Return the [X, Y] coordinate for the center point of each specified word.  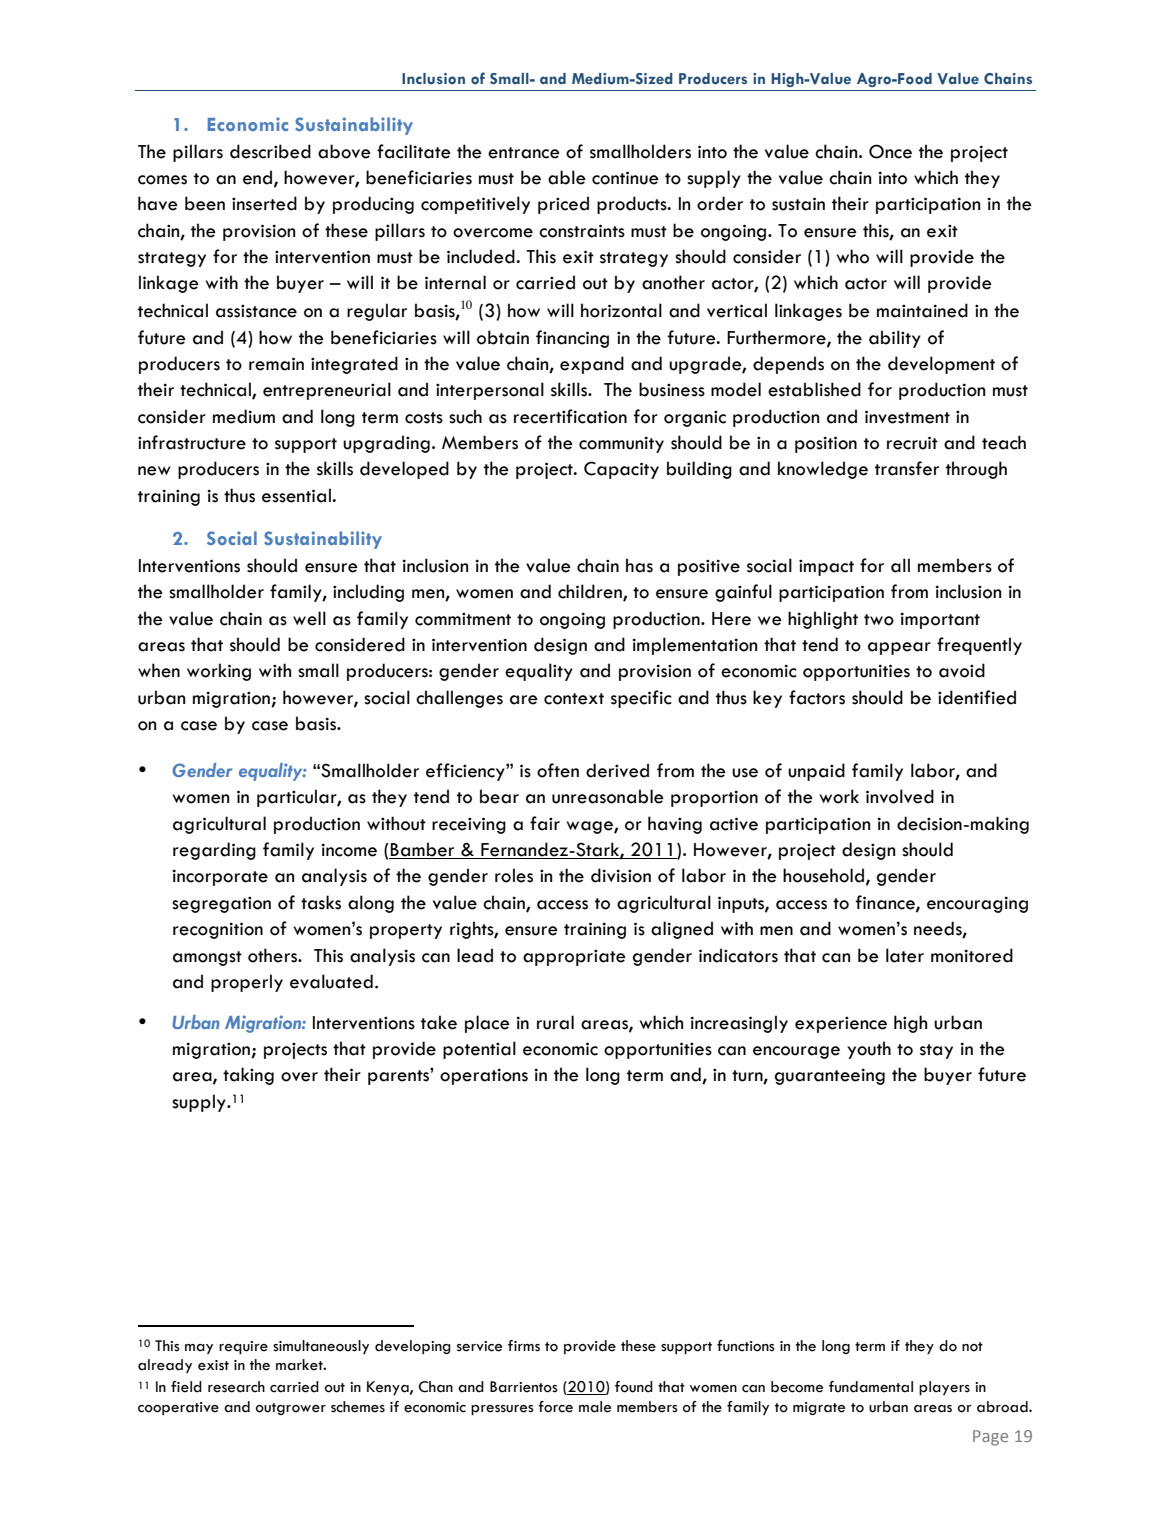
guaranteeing [830, 1076]
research [236, 1387]
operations [484, 1076]
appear [899, 648]
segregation [221, 905]
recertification [570, 416]
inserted [264, 203]
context [574, 699]
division [621, 875]
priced [563, 205]
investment [907, 417]
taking [248, 1076]
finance [886, 903]
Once [890, 151]
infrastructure [192, 442]
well [309, 618]
